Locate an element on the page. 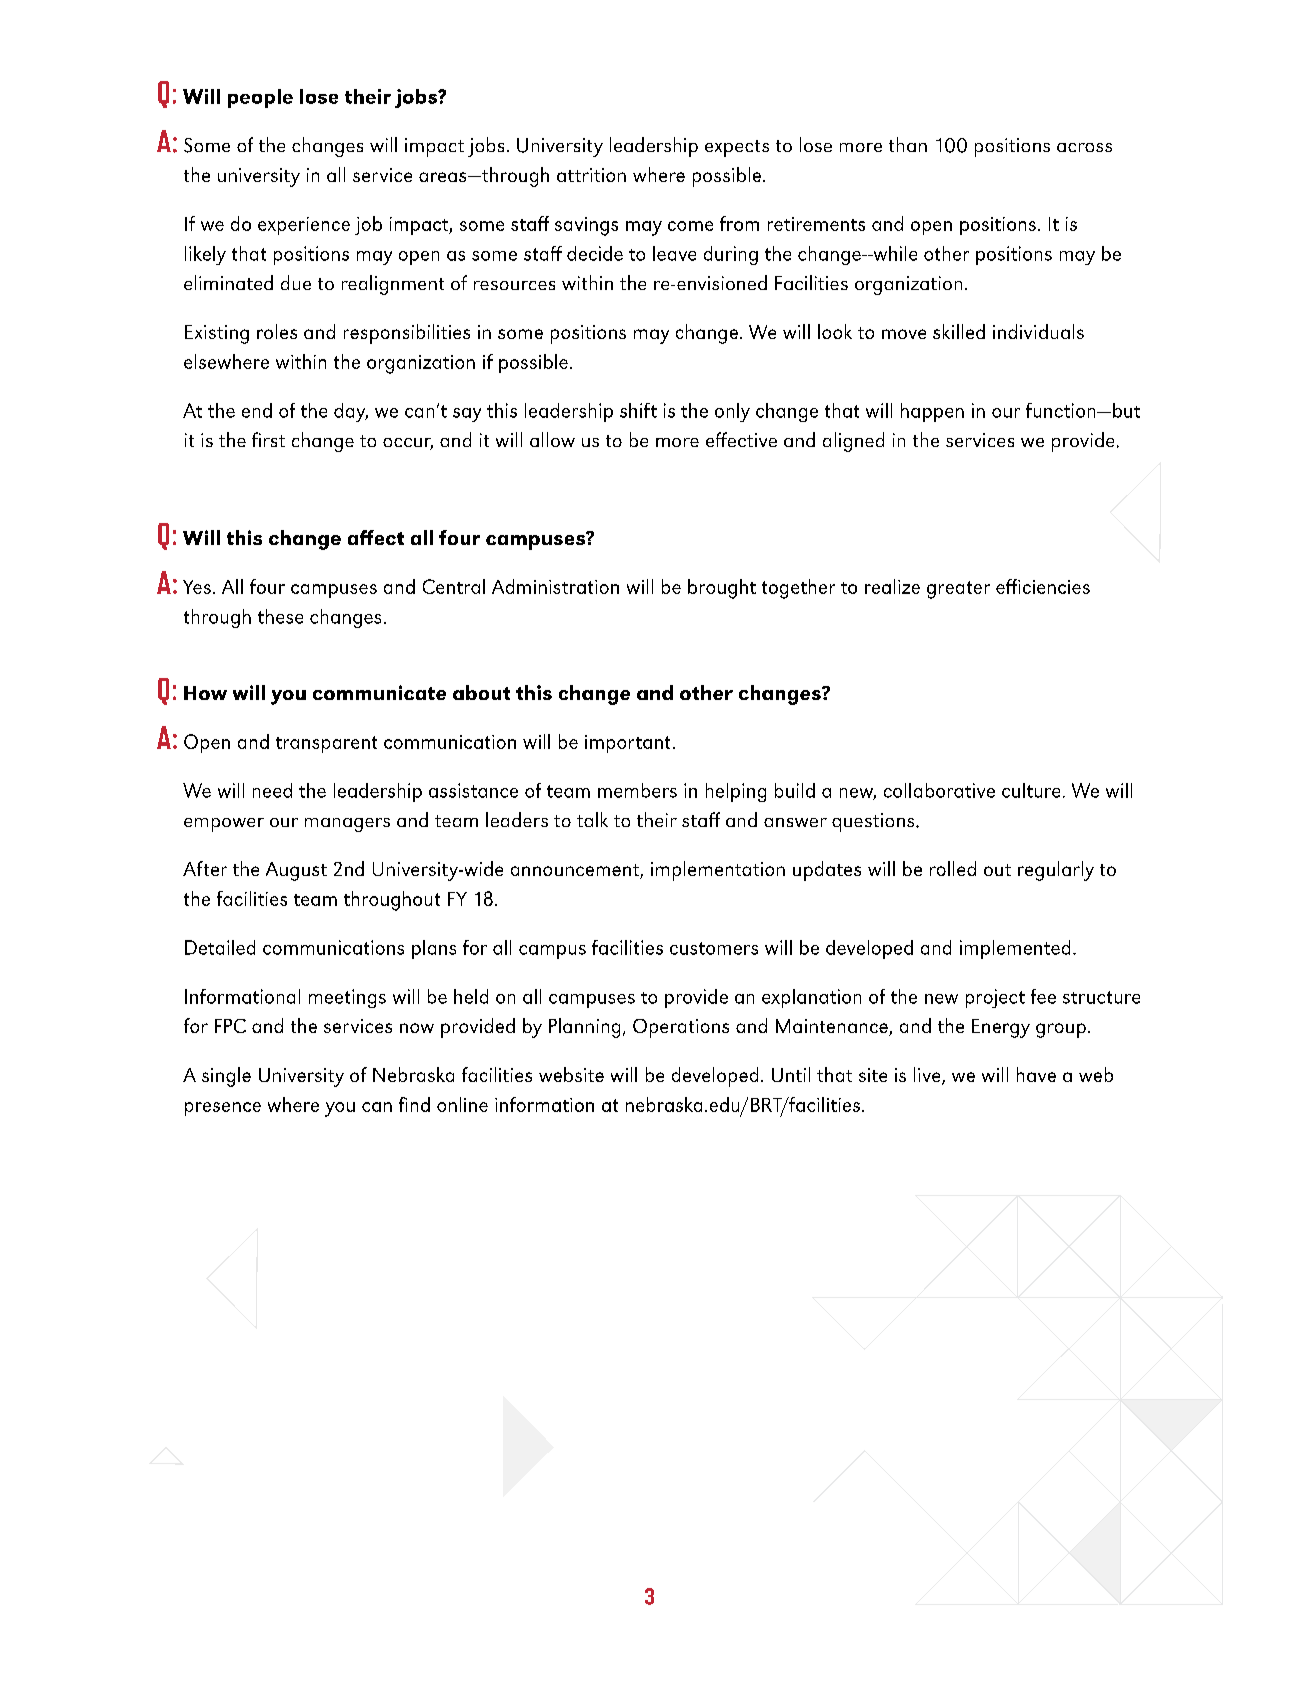 The image size is (1299, 1681). have is located at coordinates (1036, 1074).
